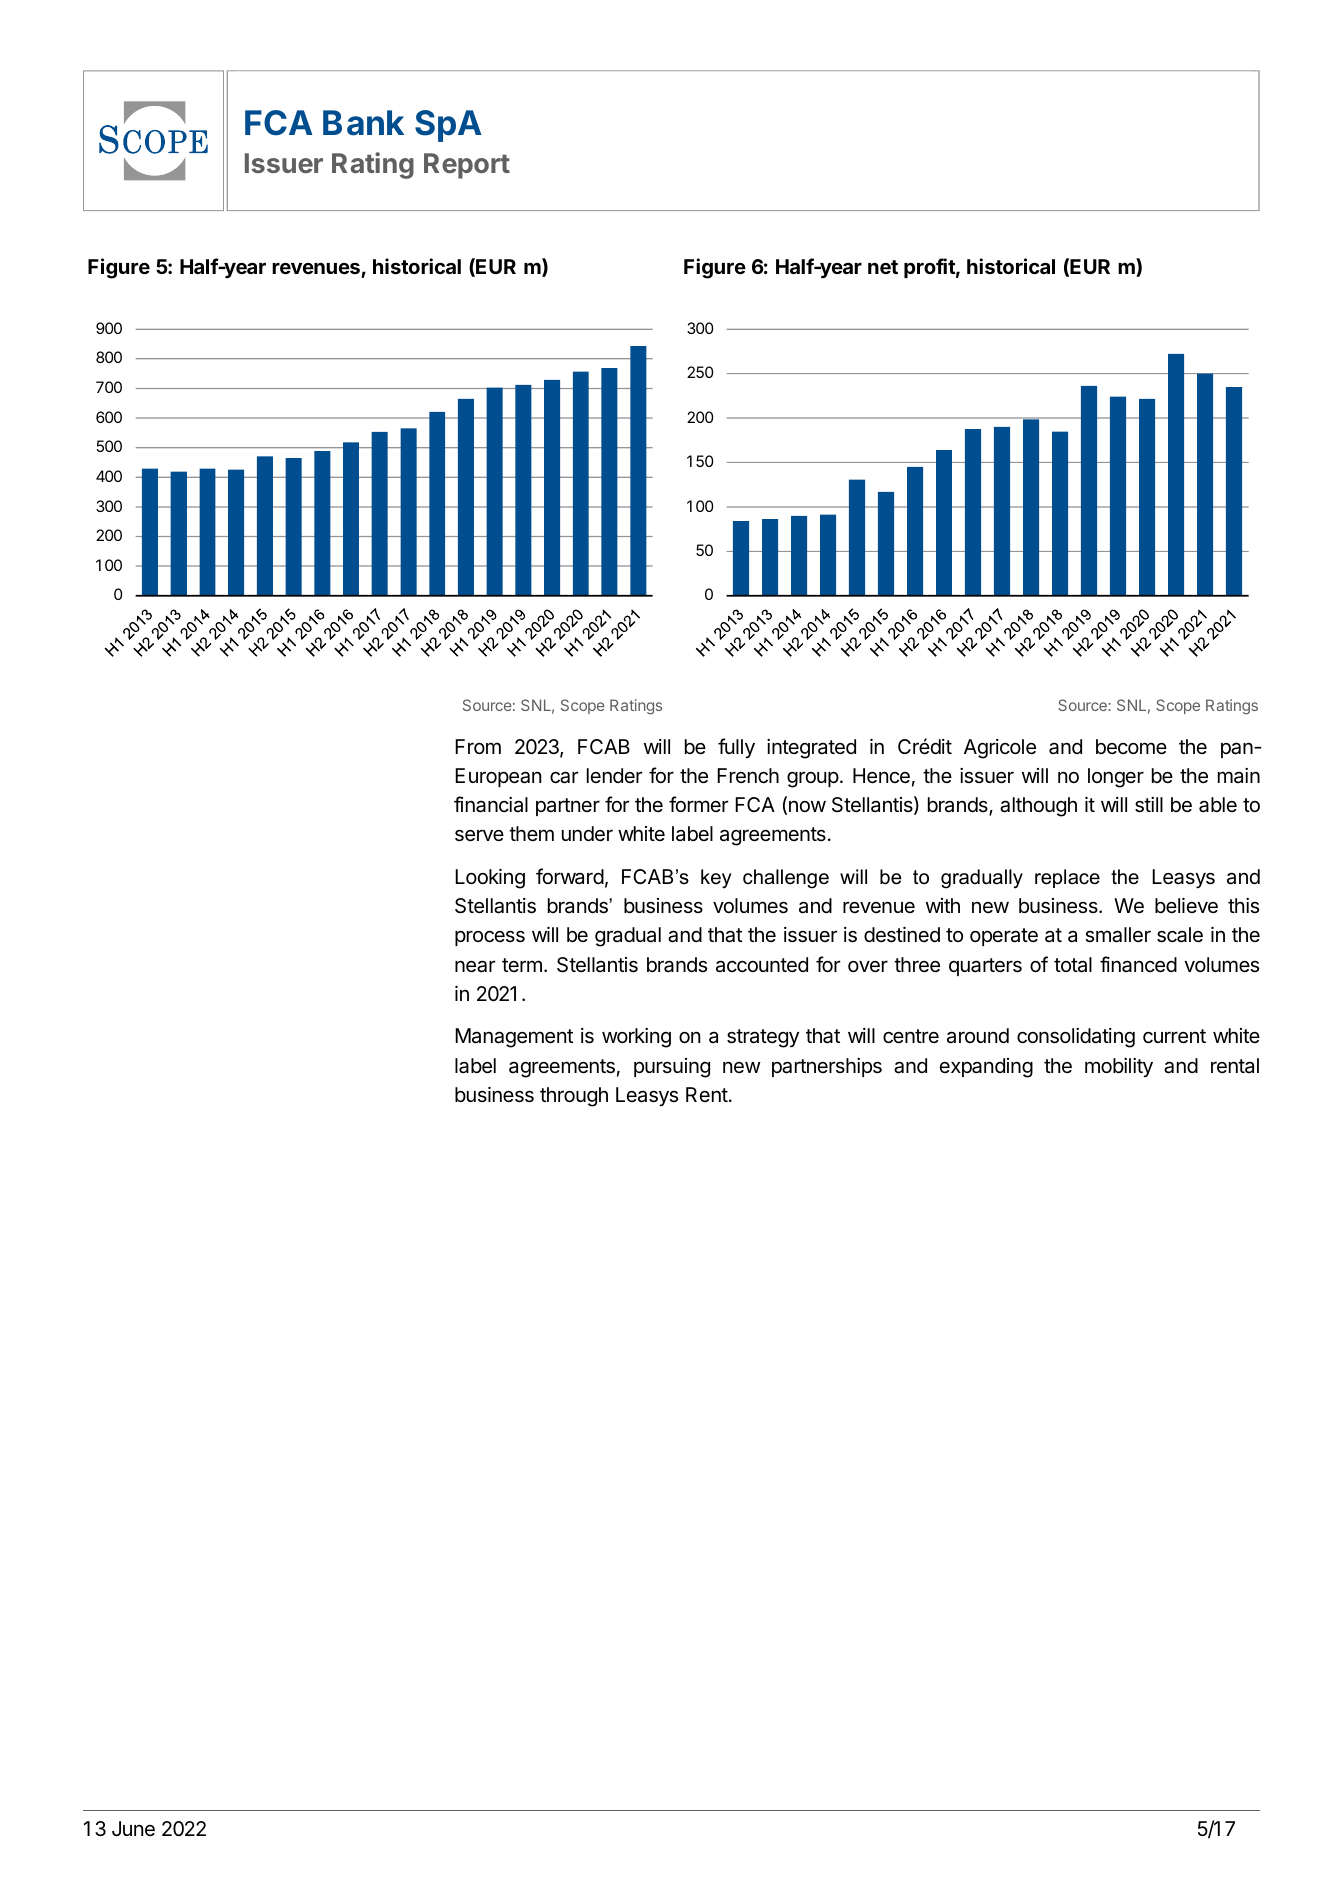  Describe the element at coordinates (478, 746) in the screenshot. I see `From` at that location.
